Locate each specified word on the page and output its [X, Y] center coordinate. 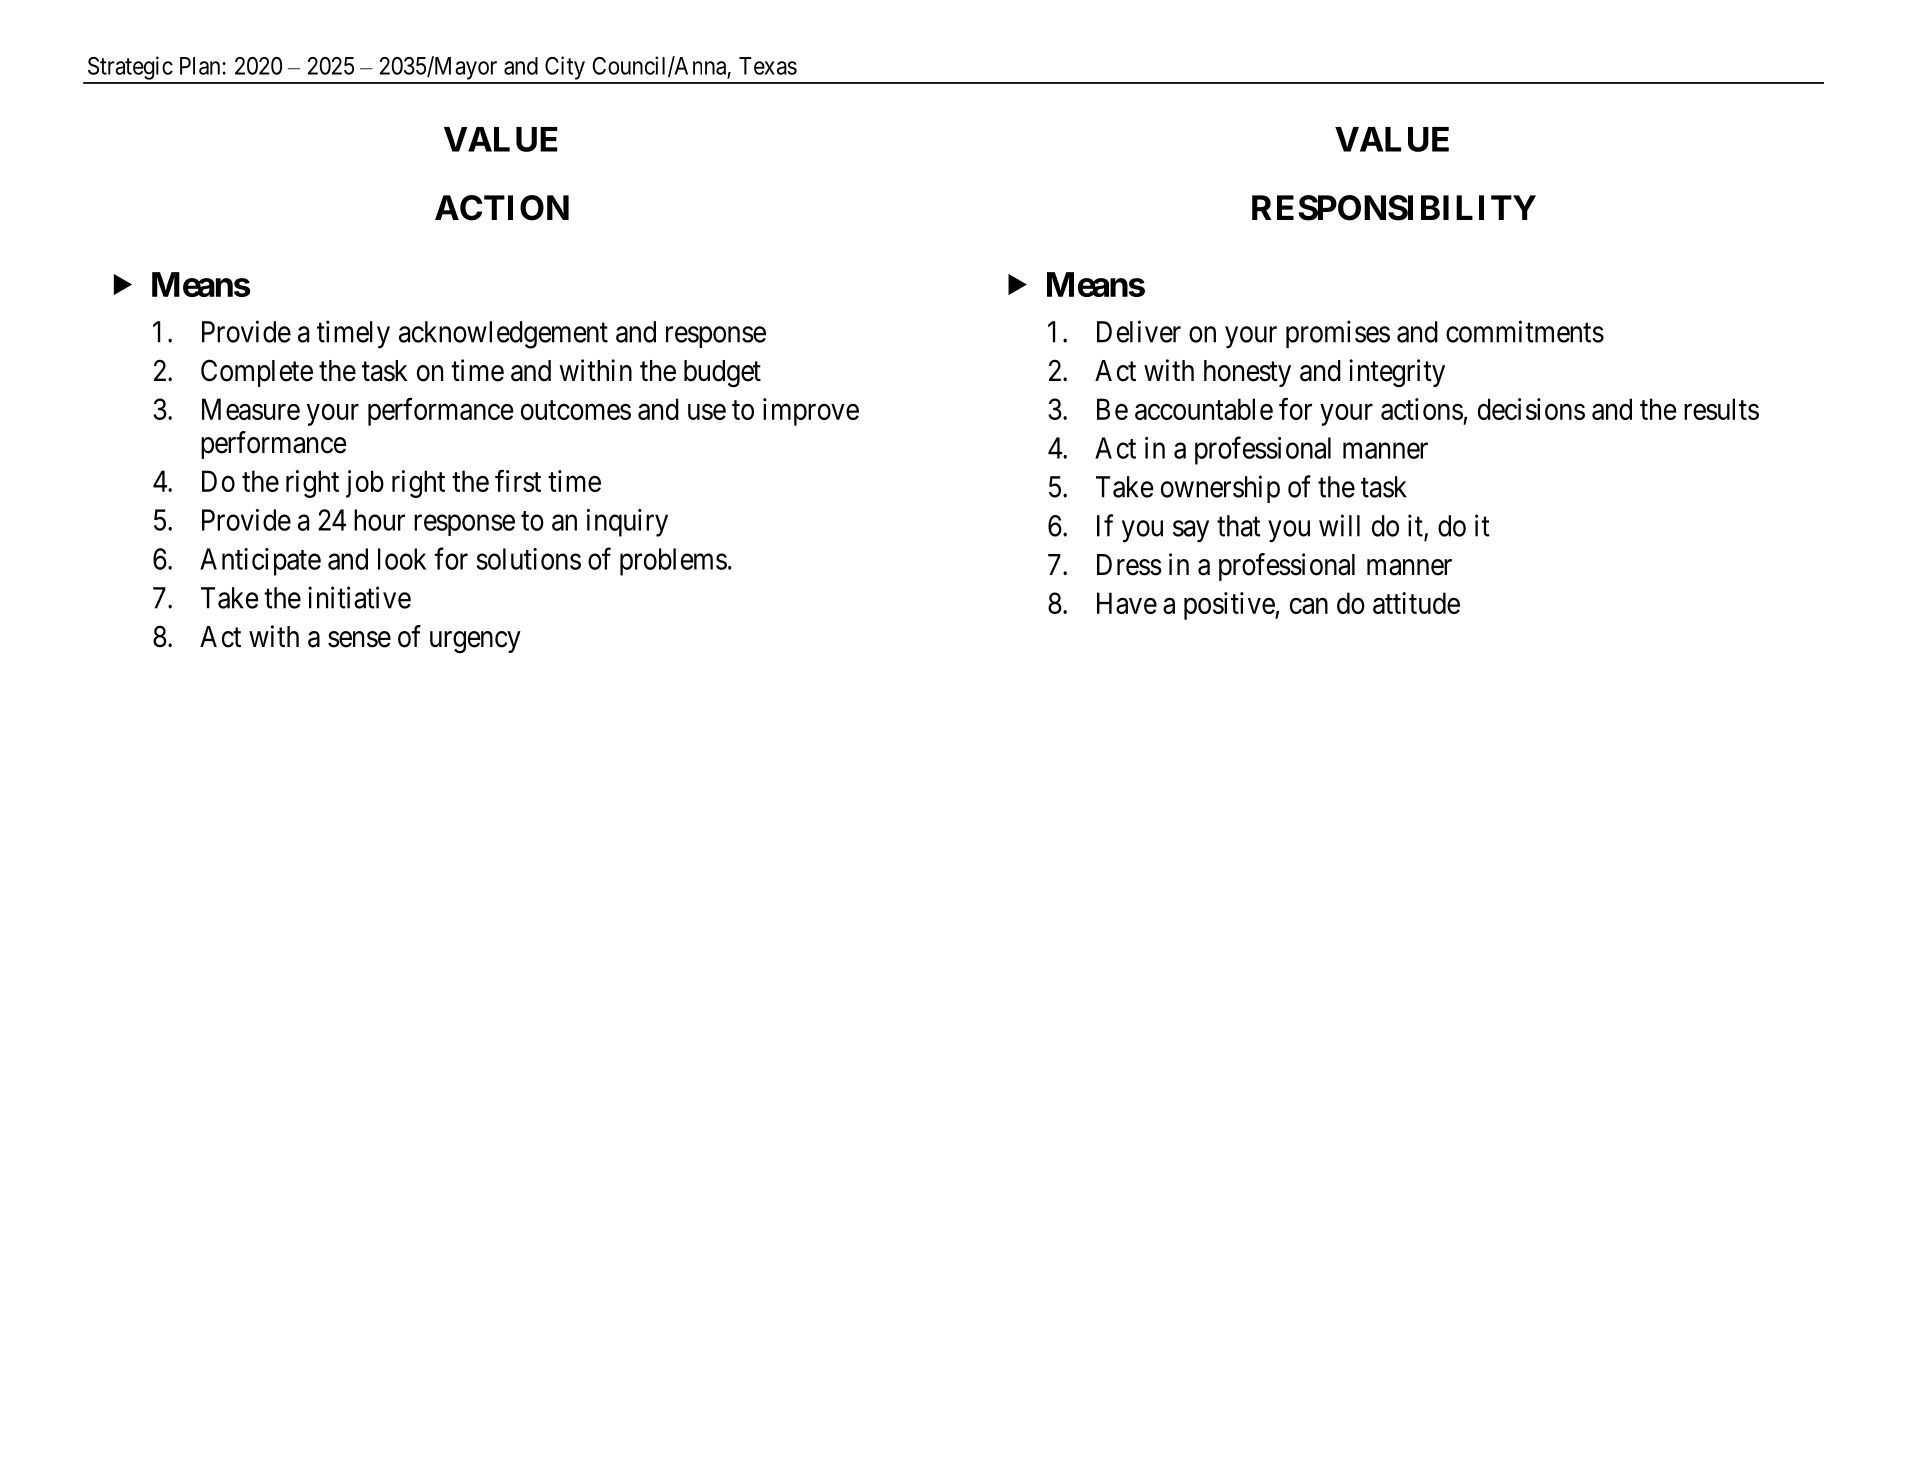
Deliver [1139, 331]
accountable [1204, 409]
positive [1230, 606]
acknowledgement [503, 335]
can [1309, 606]
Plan [201, 66]
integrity [1397, 373]
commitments [1525, 331]
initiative [359, 597]
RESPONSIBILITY [1394, 208]
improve [811, 412]
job [365, 484]
